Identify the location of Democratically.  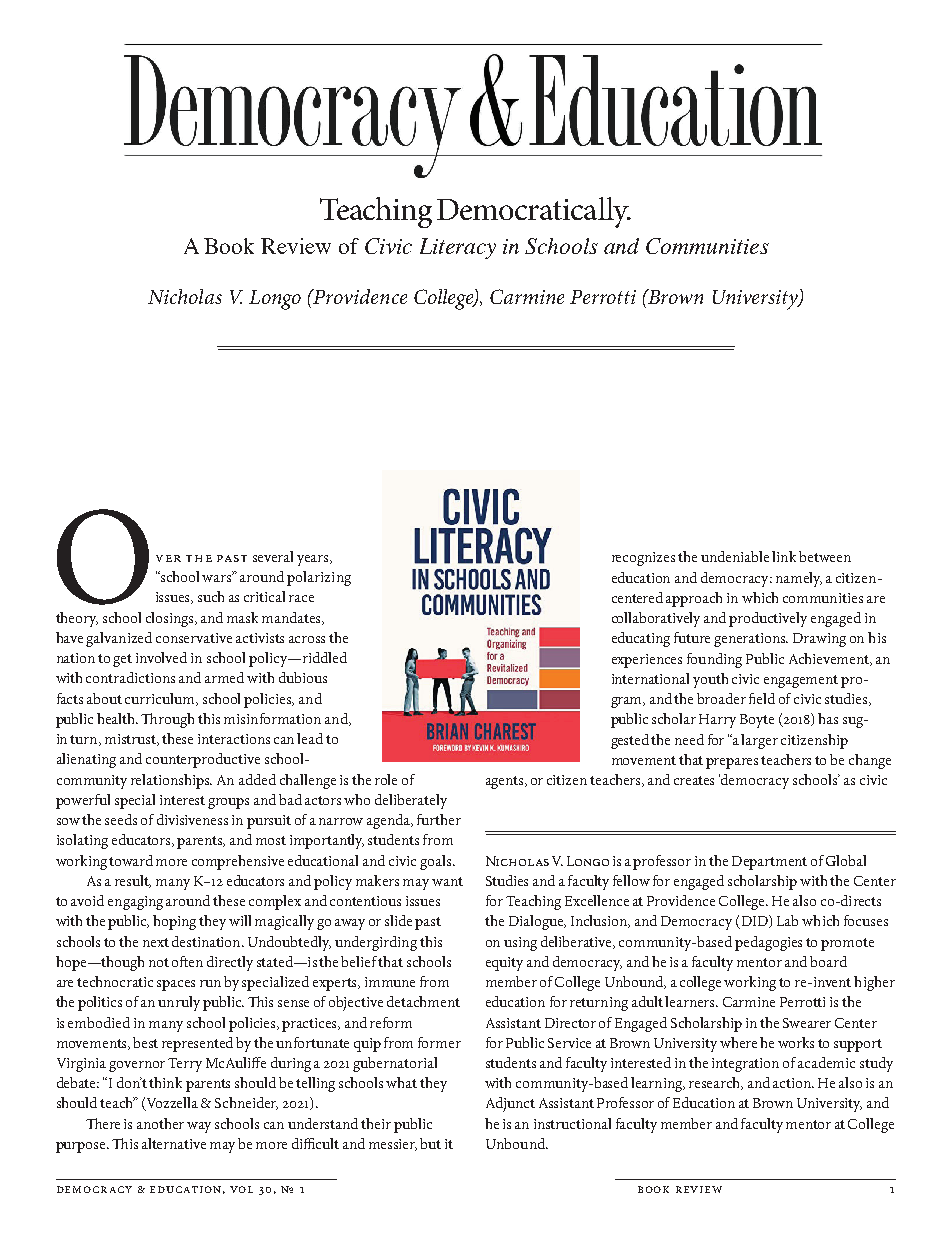
(534, 212).
